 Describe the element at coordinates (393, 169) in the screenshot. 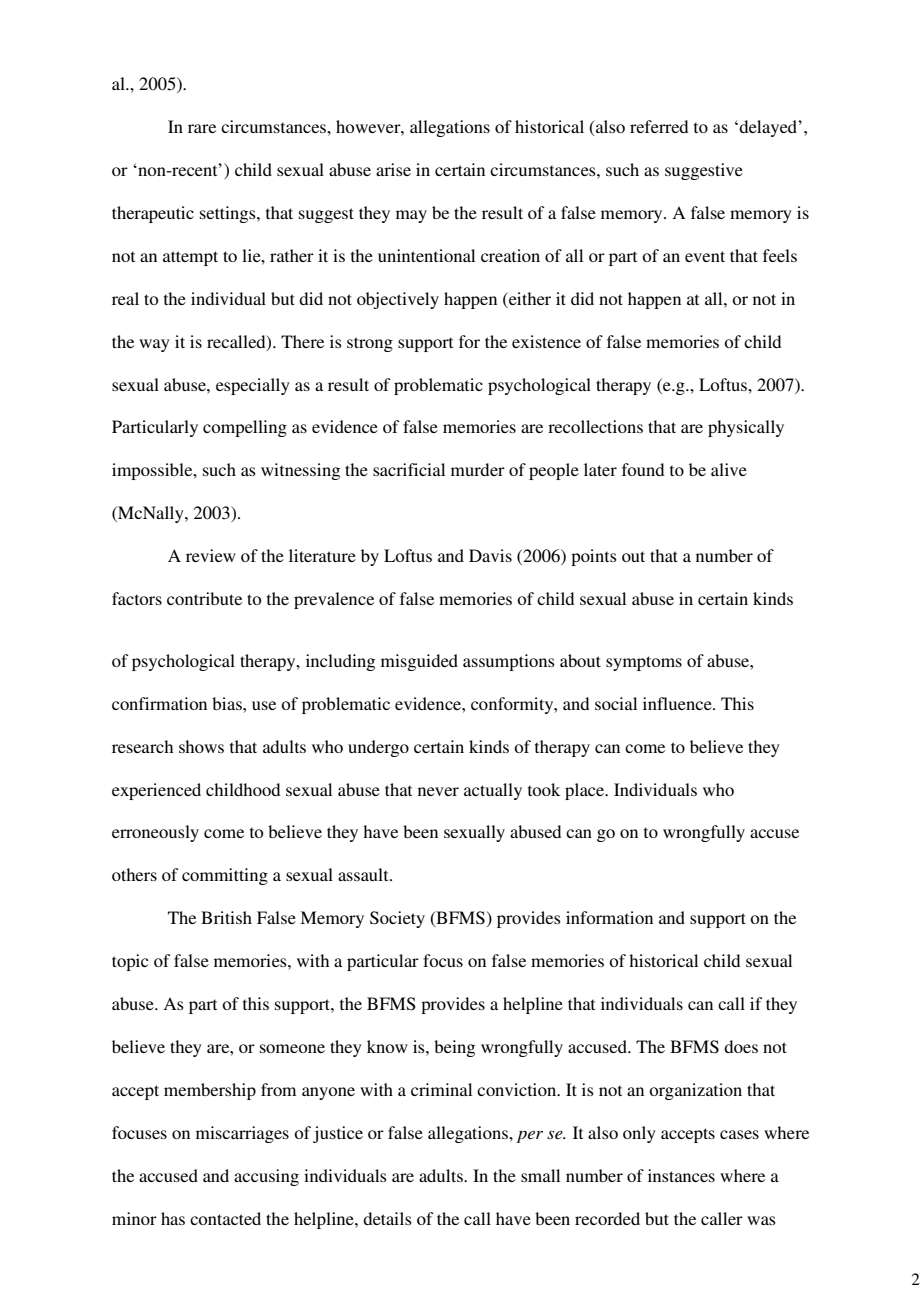

I see `arise` at that location.
